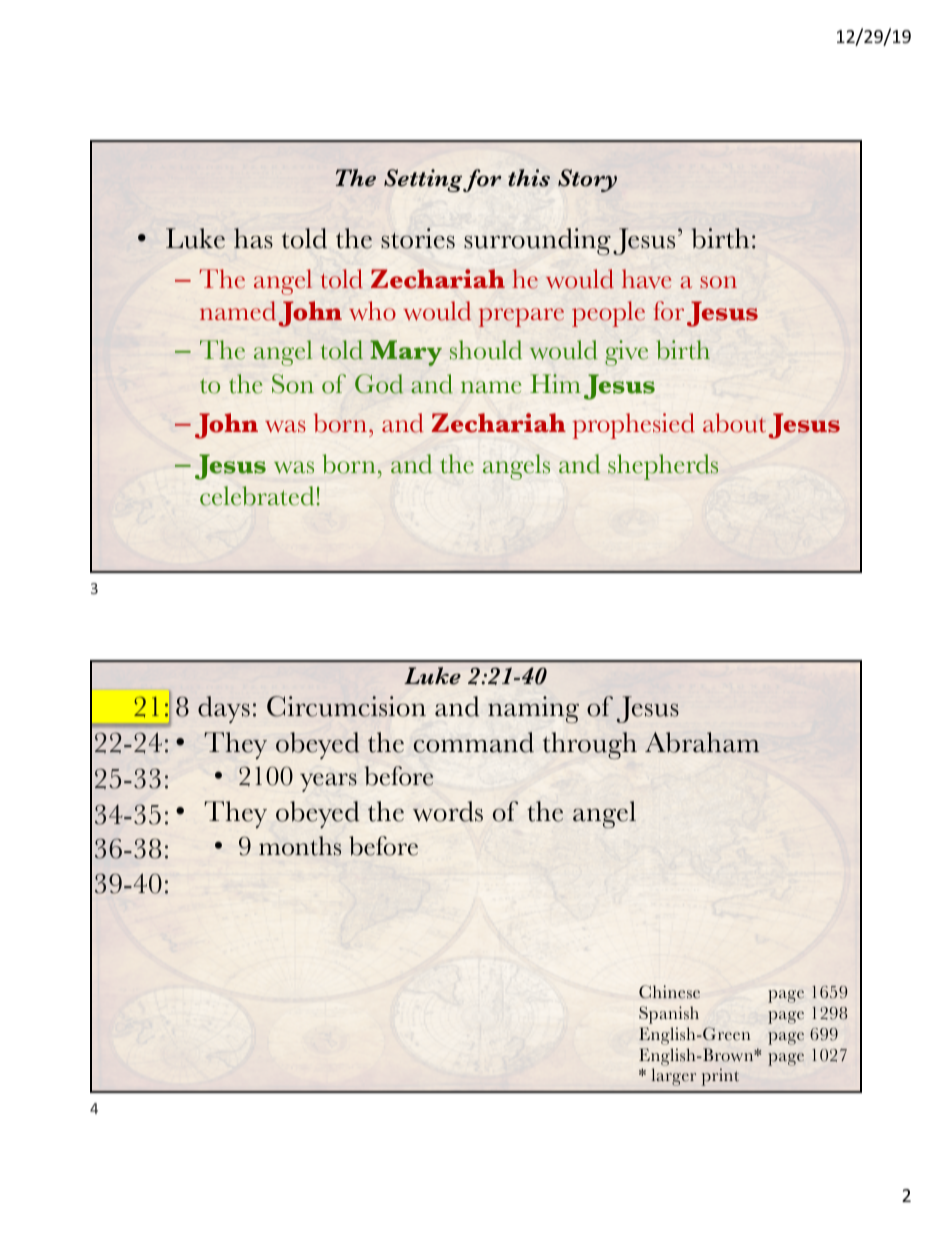  What do you see at coordinates (346, 706) in the screenshot?
I see `Circumcision` at bounding box center [346, 706].
